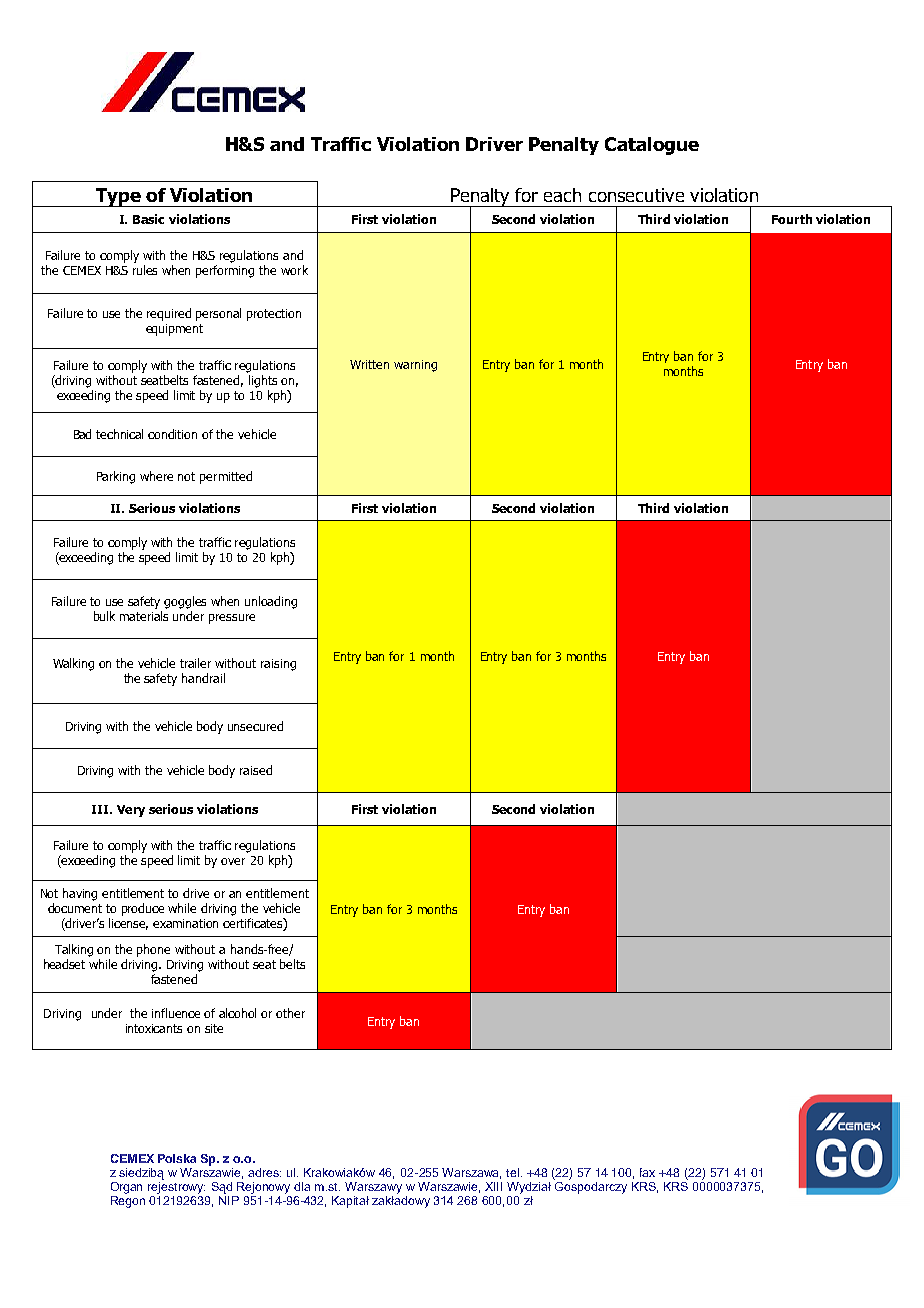 Image resolution: width=924 pixels, height=1308 pixels. Describe the element at coordinates (369, 364) in the screenshot. I see `Written` at that location.
